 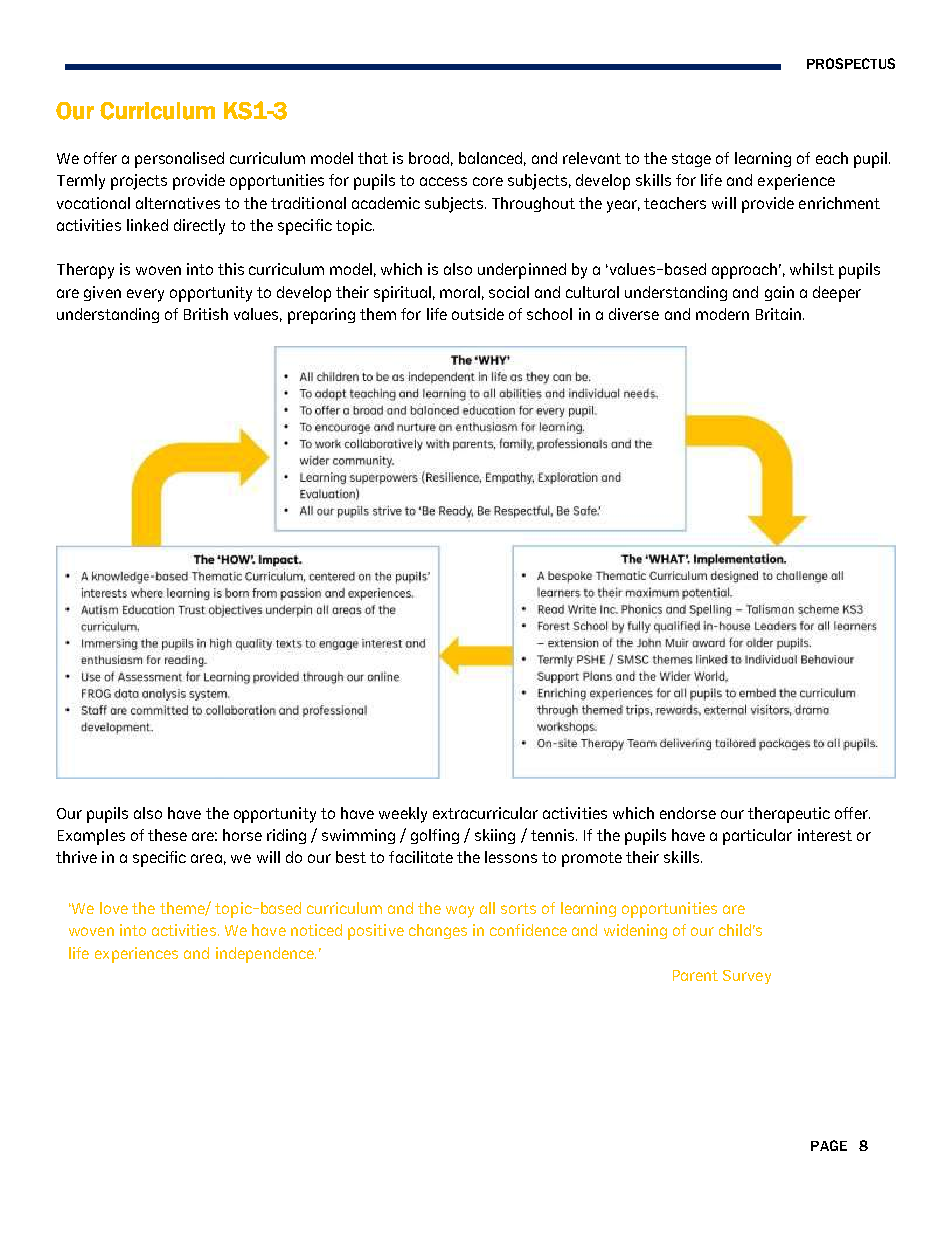 What do you see at coordinates (167, 835) in the screenshot?
I see `these` at bounding box center [167, 835].
